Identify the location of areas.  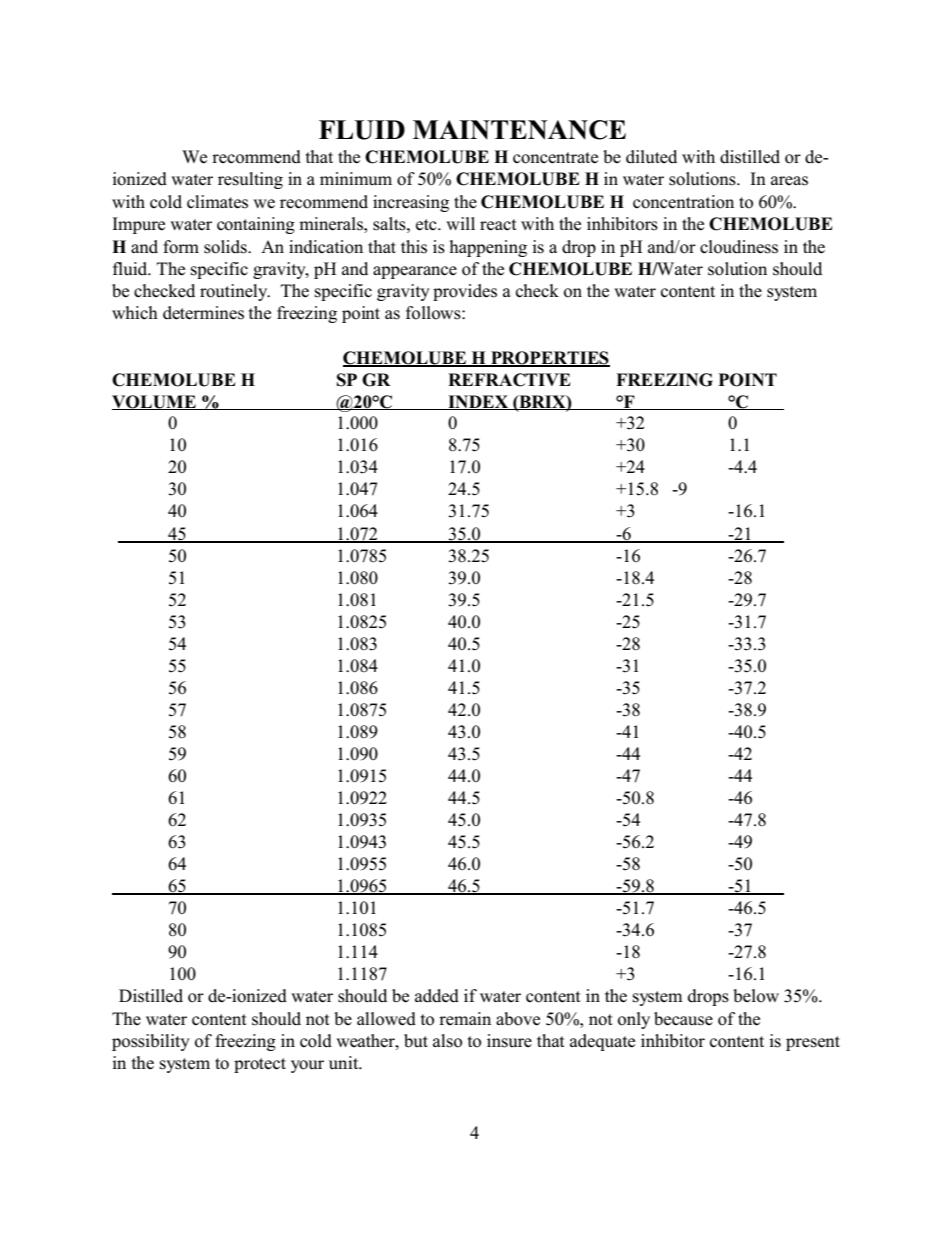
(789, 181).
